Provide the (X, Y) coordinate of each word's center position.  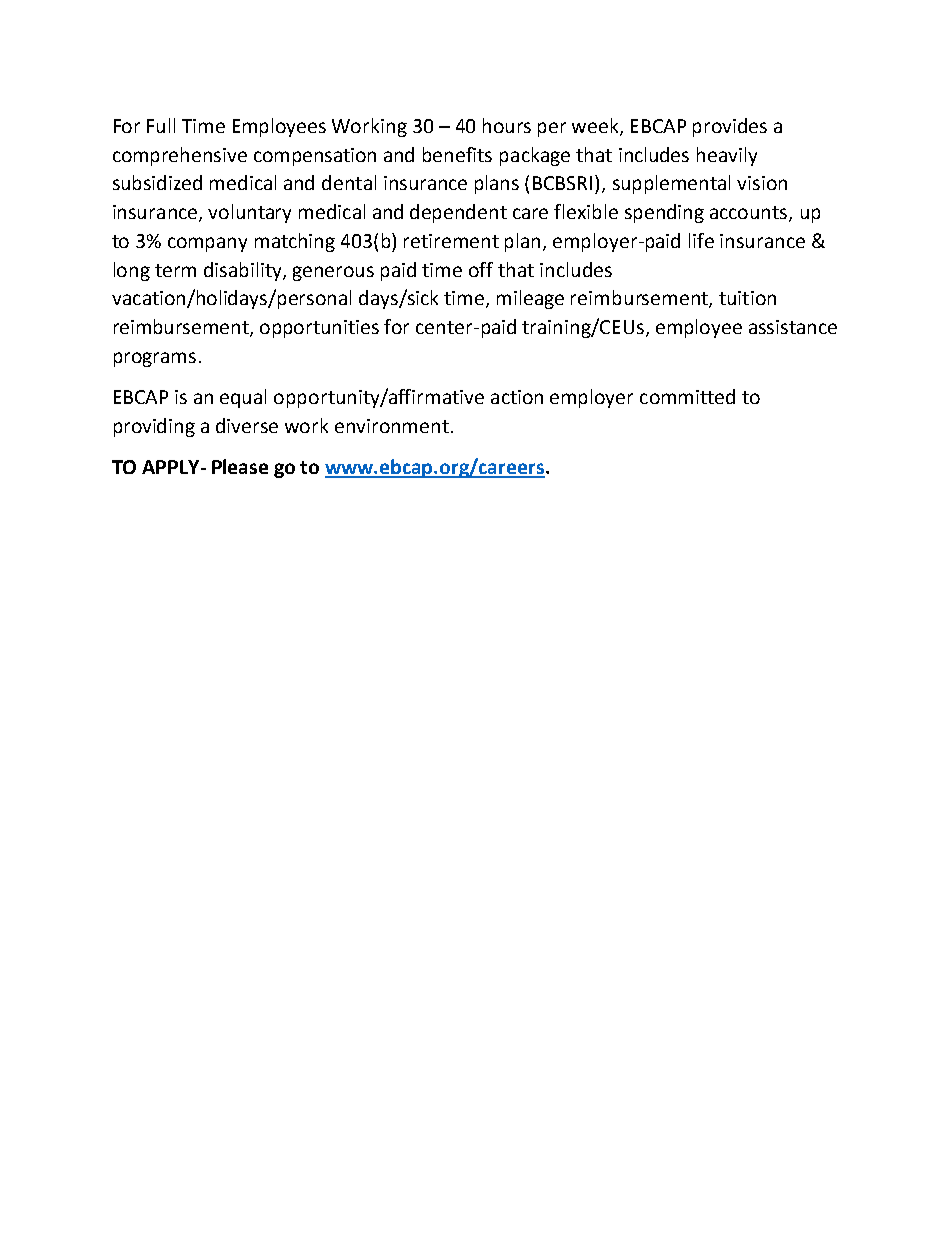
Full (161, 125)
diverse (247, 425)
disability (244, 271)
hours (507, 125)
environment (392, 426)
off (481, 269)
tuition (747, 298)
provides (730, 127)
